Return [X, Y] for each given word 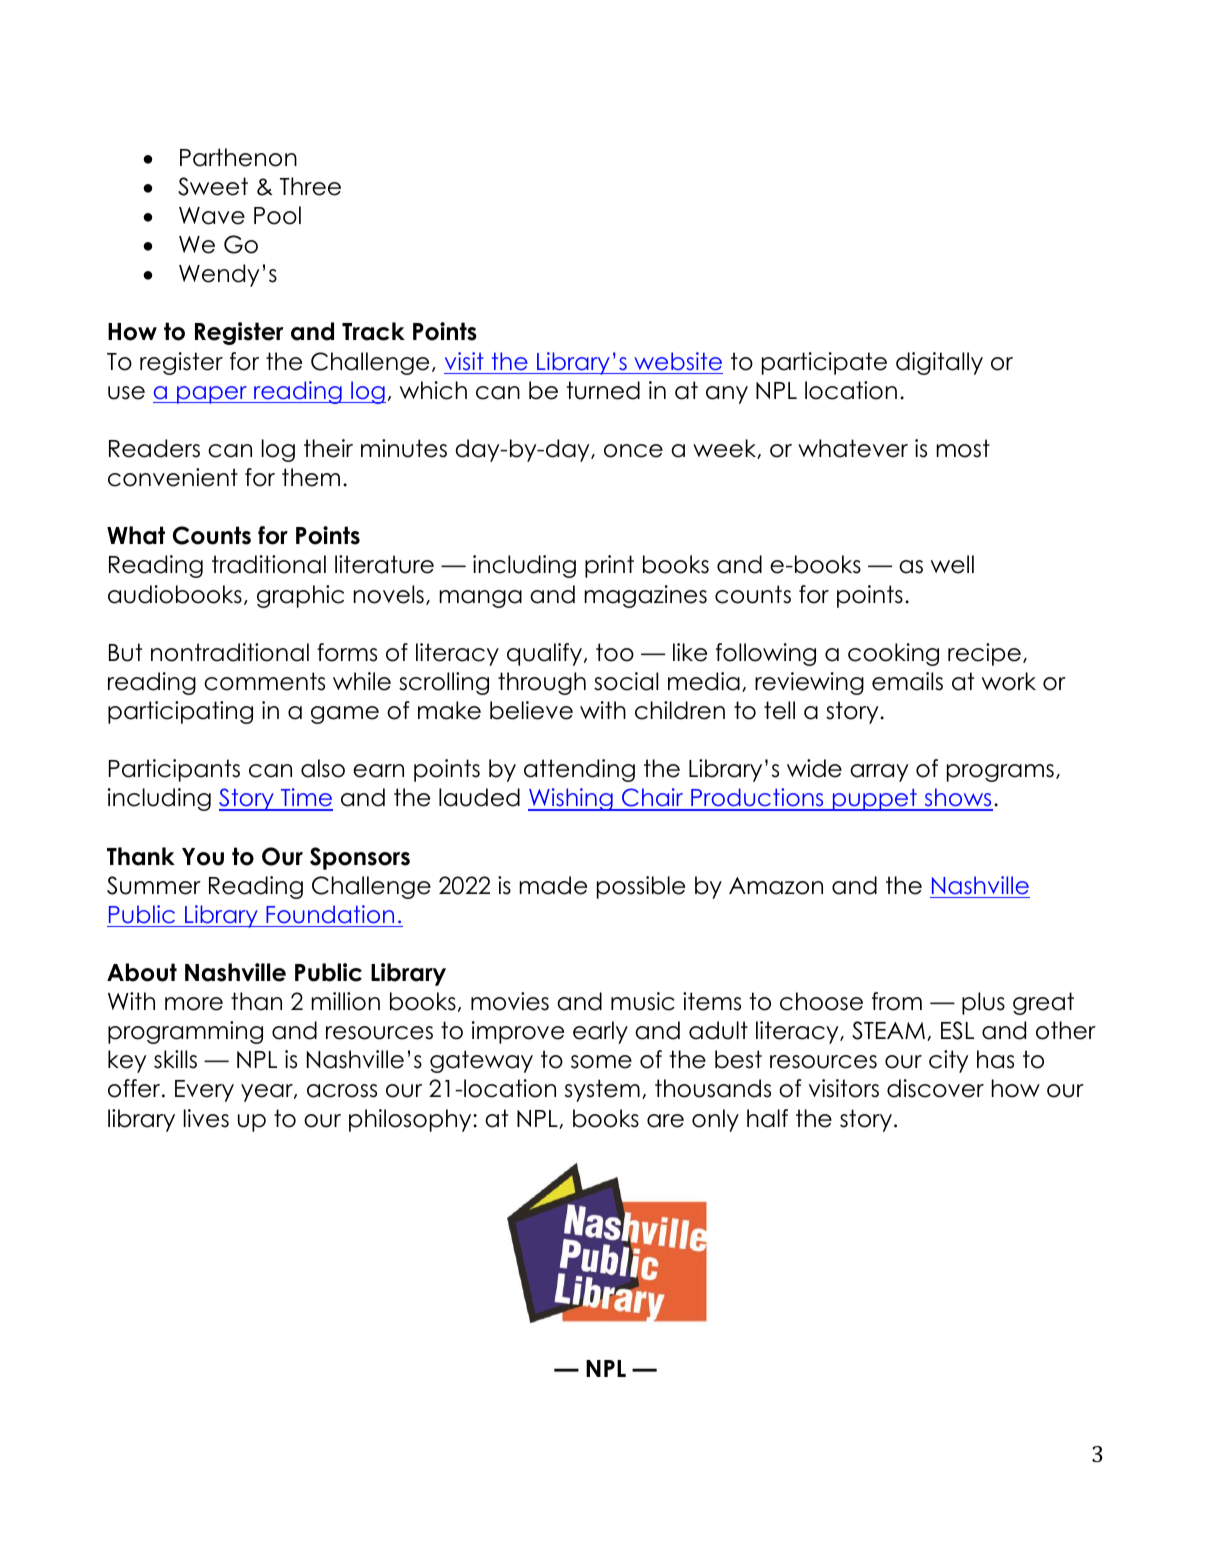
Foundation [330, 914]
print [609, 566]
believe [531, 710]
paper [212, 395]
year [268, 1093]
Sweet [213, 186]
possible [641, 887]
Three [310, 186]
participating [180, 712]
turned [603, 390]
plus [983, 1003]
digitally [939, 363]
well [952, 564]
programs [1000, 773]
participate [824, 363]
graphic [300, 596]
